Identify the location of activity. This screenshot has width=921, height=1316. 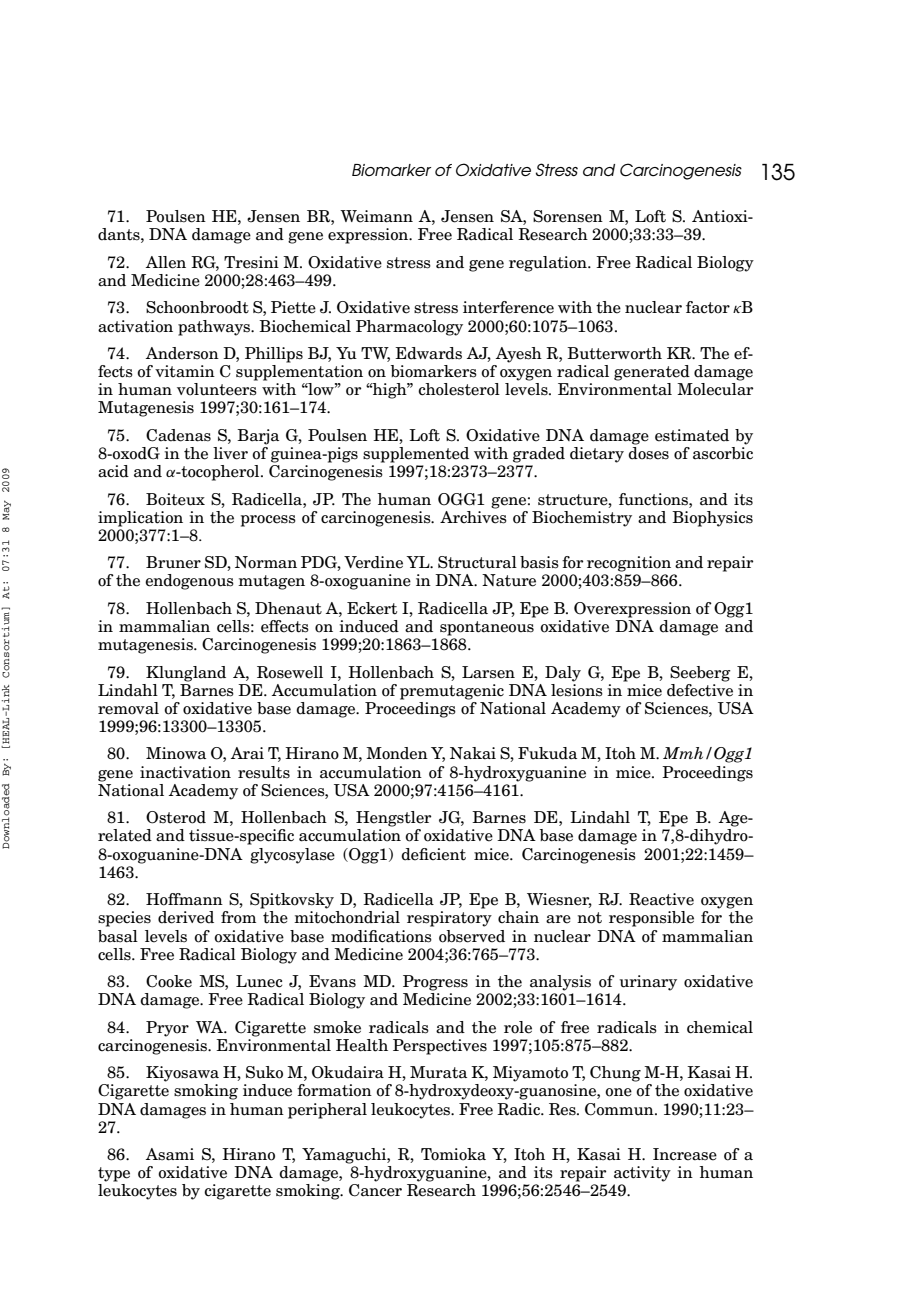
(642, 1174).
